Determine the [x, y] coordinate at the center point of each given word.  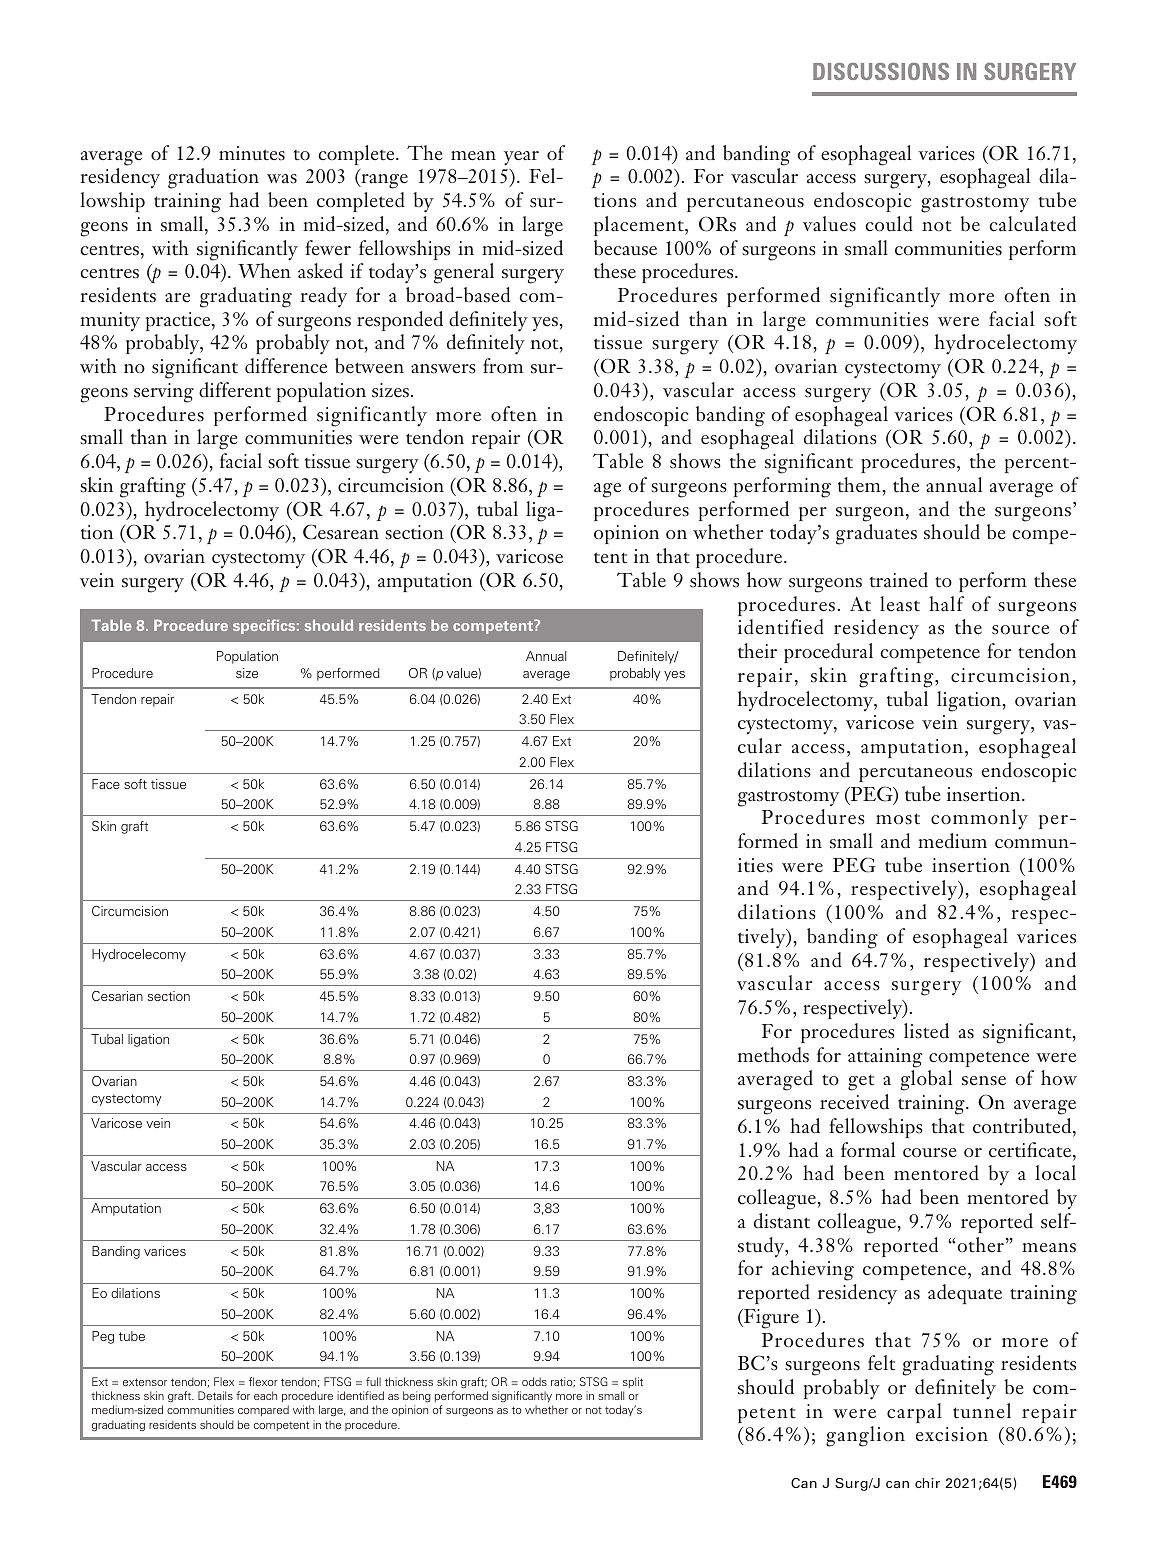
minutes [252, 153]
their [757, 651]
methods [773, 1055]
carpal [914, 1413]
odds [534, 1381]
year [521, 158]
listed [926, 1031]
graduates [876, 534]
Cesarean [341, 532]
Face [106, 784]
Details [215, 1395]
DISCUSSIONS [881, 71]
